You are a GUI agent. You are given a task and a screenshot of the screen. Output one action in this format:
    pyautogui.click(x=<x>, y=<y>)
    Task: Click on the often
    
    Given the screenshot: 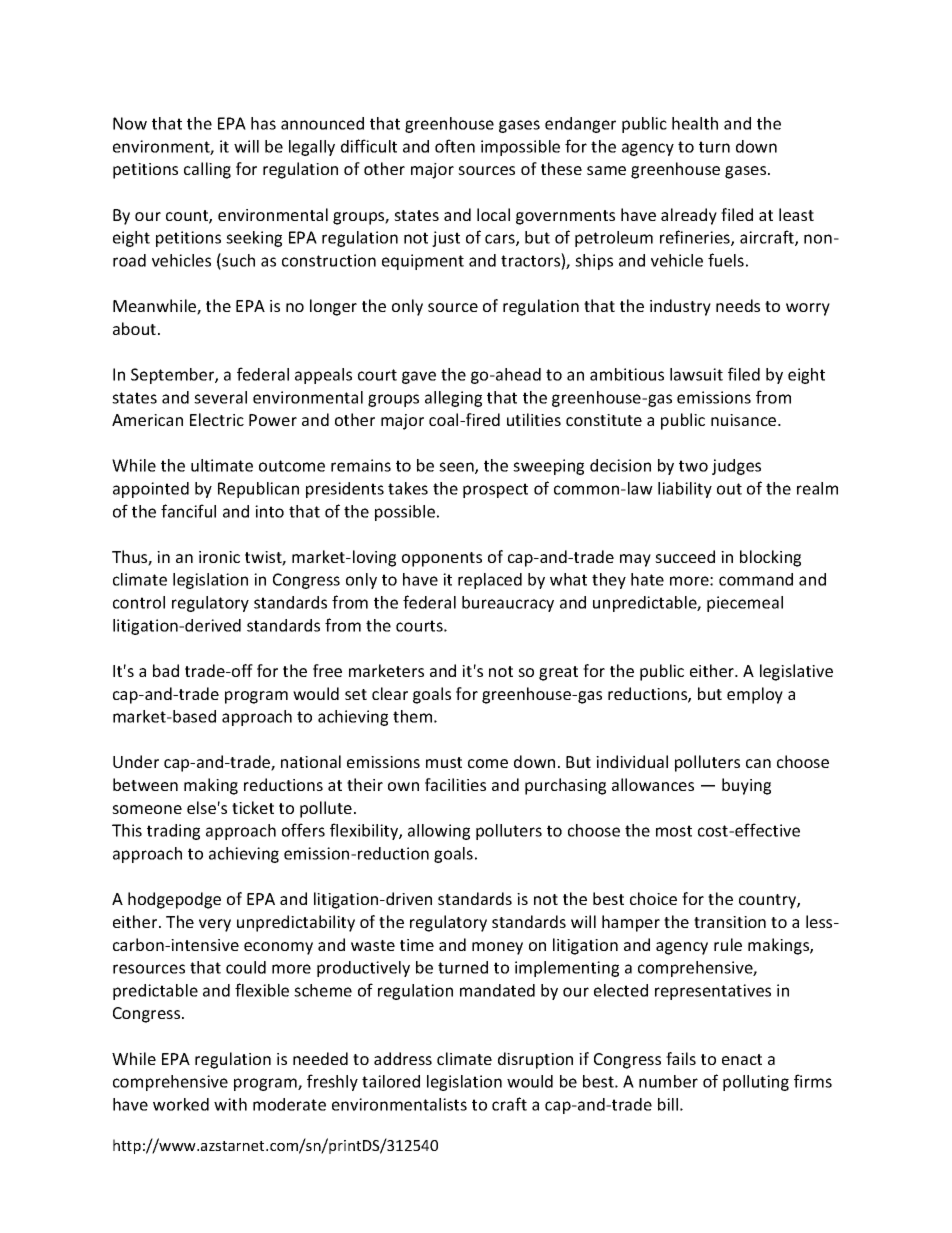 What is the action you would take?
    pyautogui.click(x=455, y=146)
